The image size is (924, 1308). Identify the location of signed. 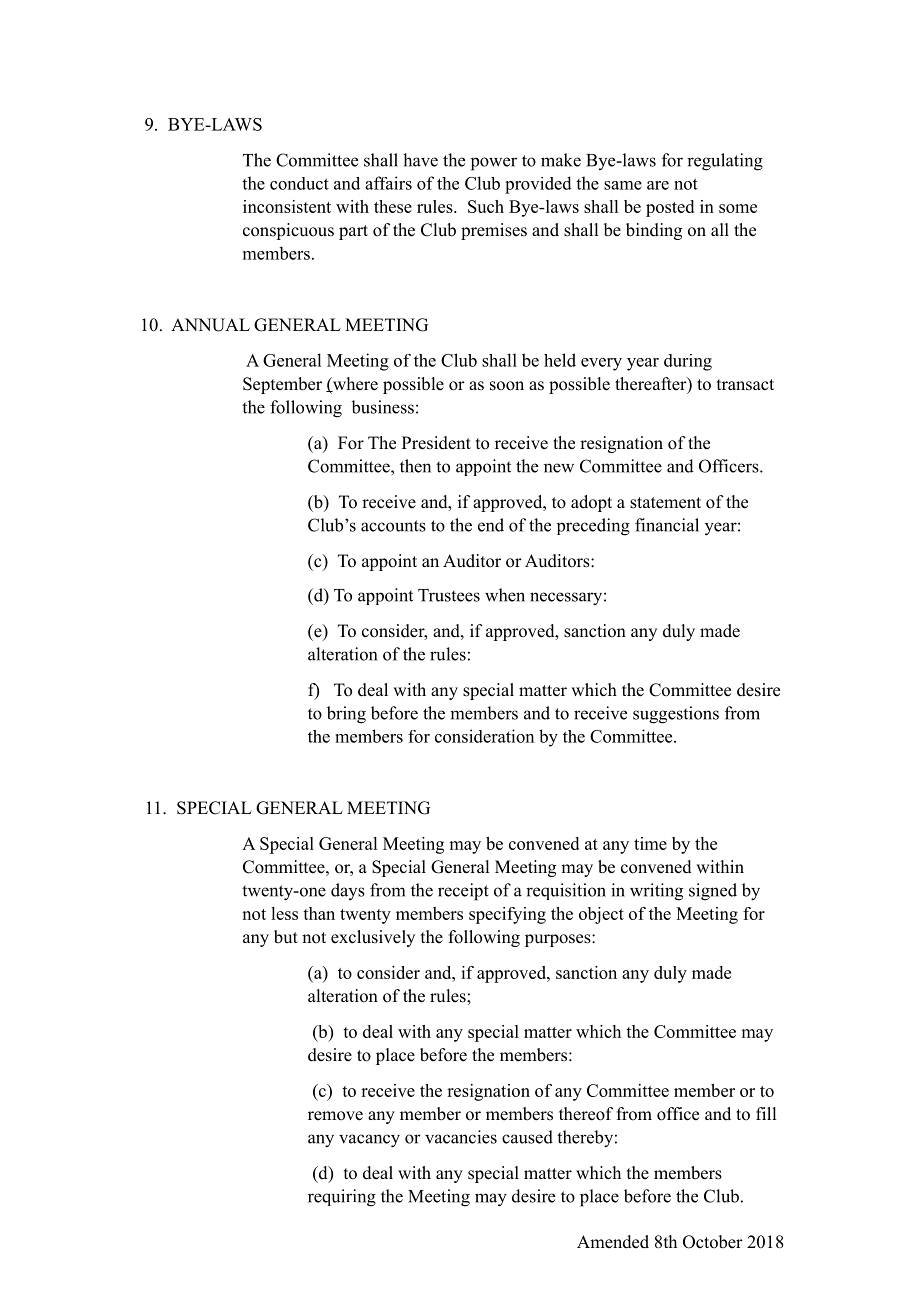
(713, 892).
